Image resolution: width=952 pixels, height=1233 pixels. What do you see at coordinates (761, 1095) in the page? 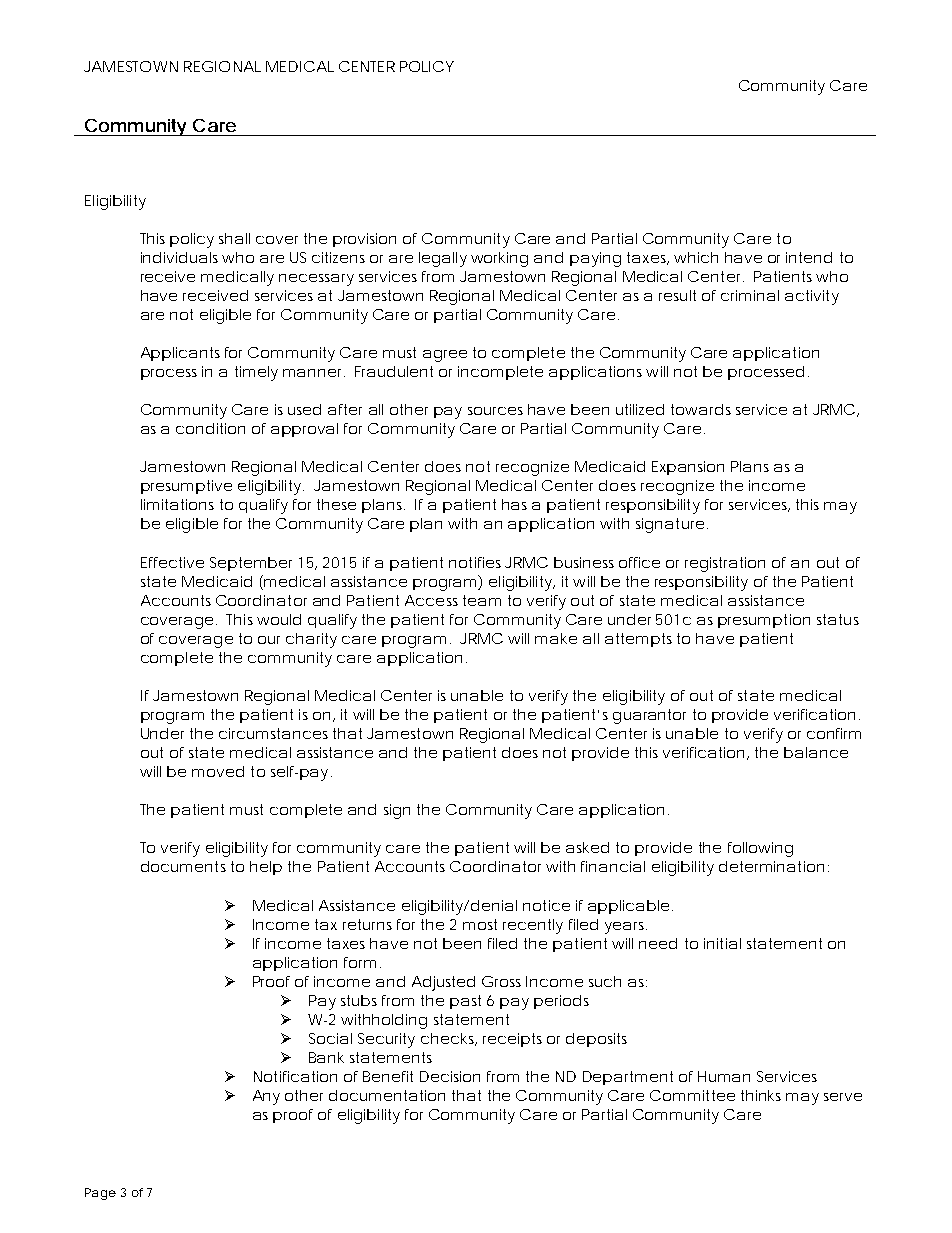
I see `thinks` at bounding box center [761, 1095].
